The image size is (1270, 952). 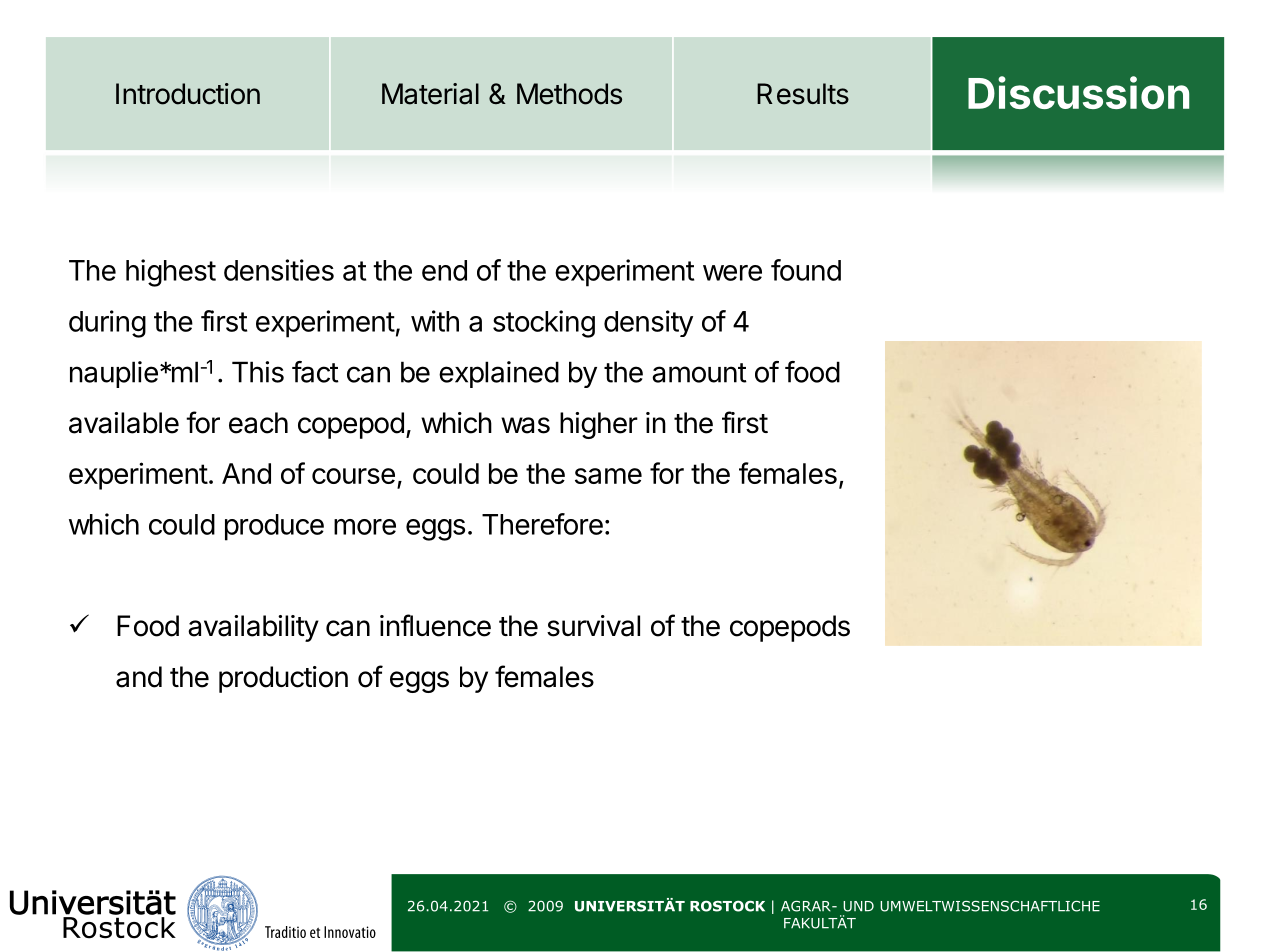 I want to click on Introduction, so click(x=188, y=94).
